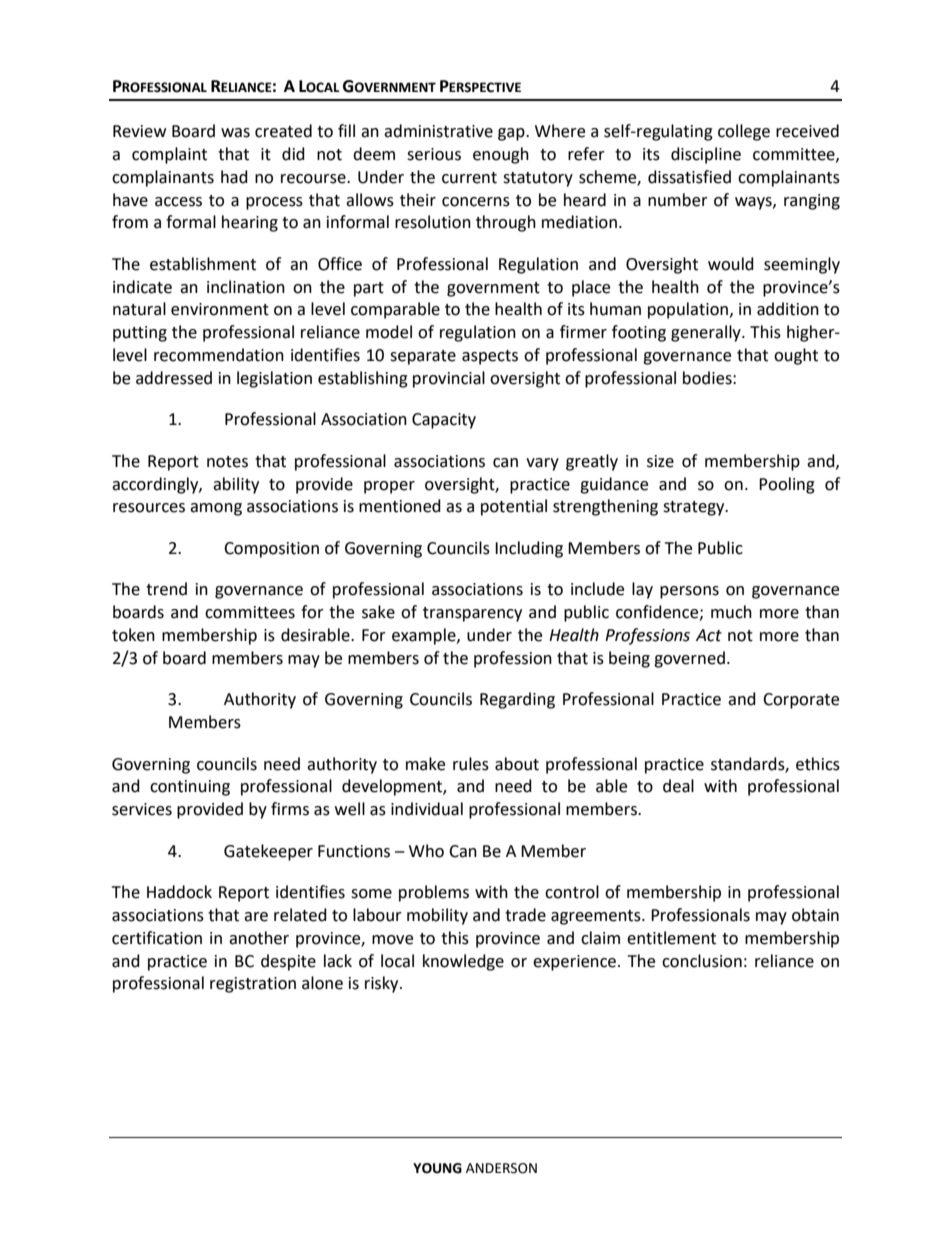 This image has height=1233, width=952. I want to click on current, so click(469, 178).
